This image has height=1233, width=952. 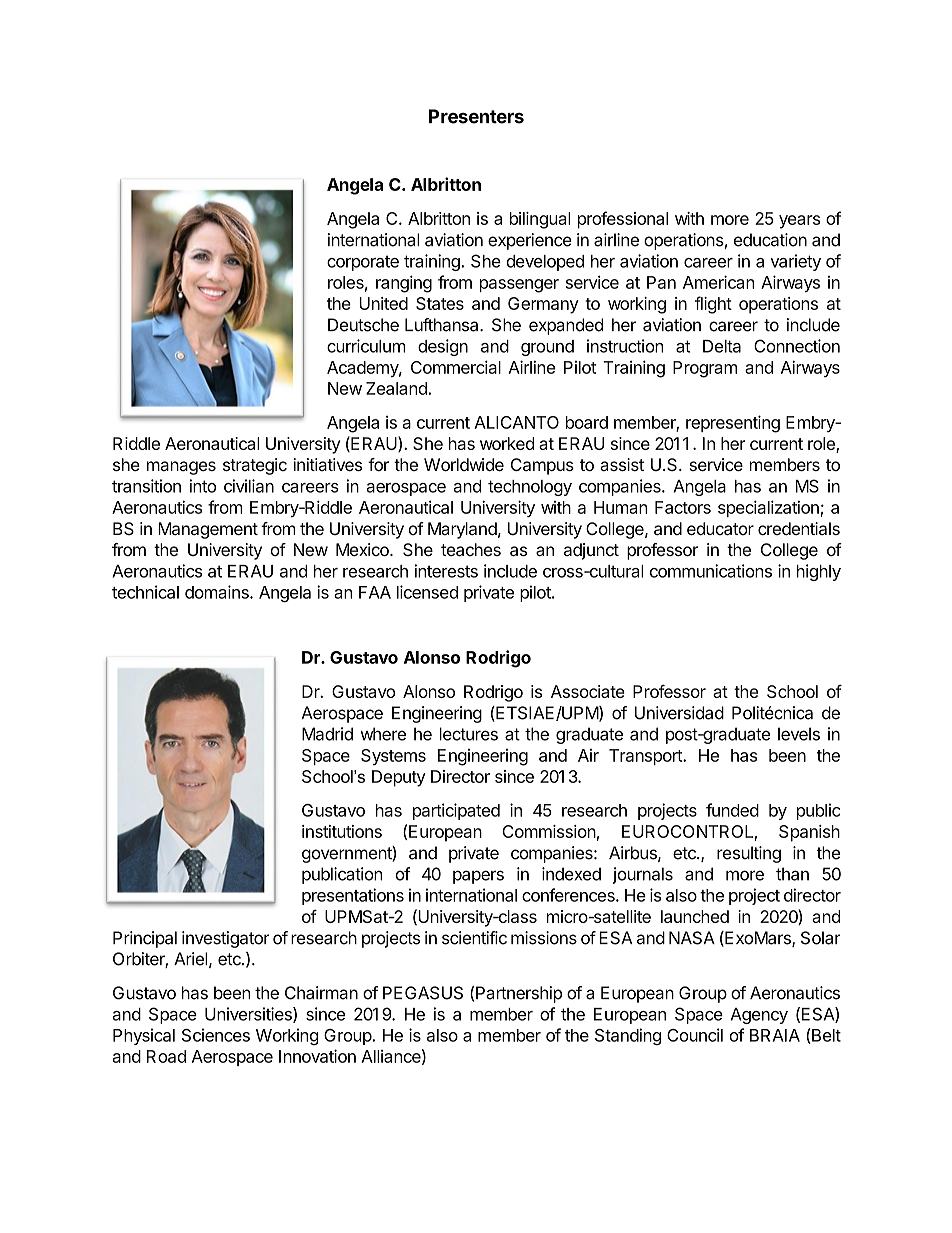 What do you see at coordinates (507, 443) in the image?
I see `worked` at bounding box center [507, 443].
